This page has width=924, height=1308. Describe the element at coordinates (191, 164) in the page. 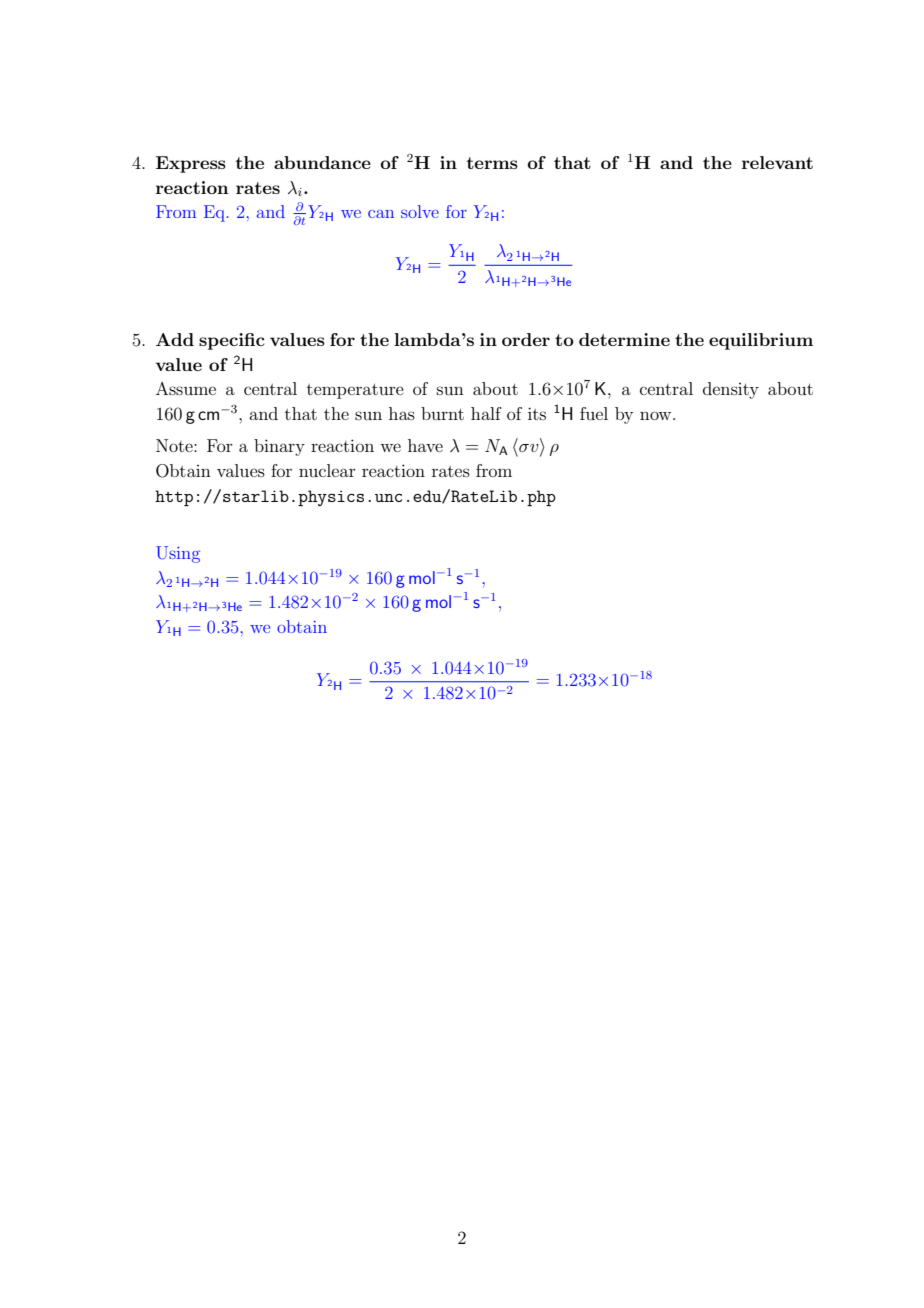

I see `Express` at that location.
